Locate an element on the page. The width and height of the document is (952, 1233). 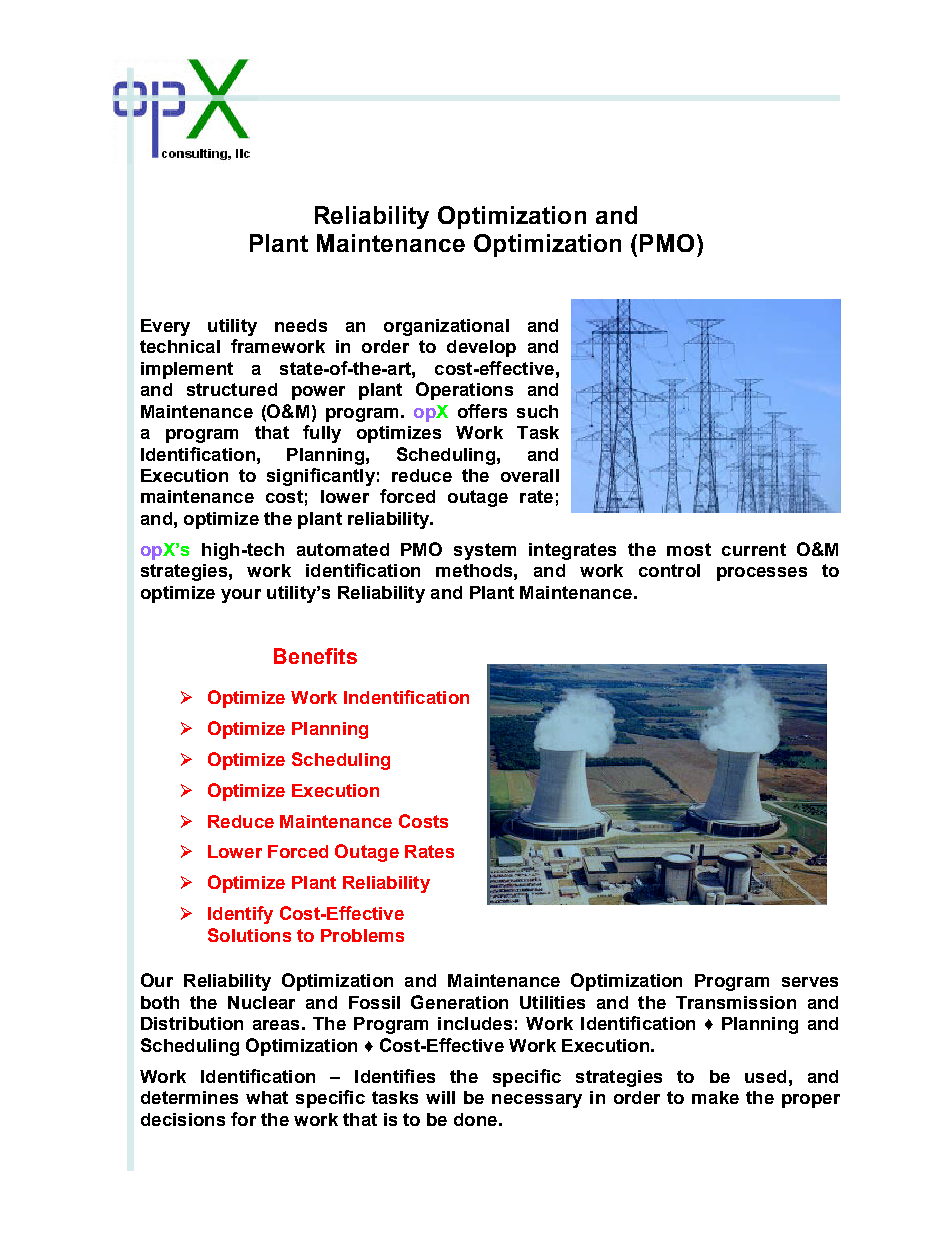
system is located at coordinates (485, 551).
